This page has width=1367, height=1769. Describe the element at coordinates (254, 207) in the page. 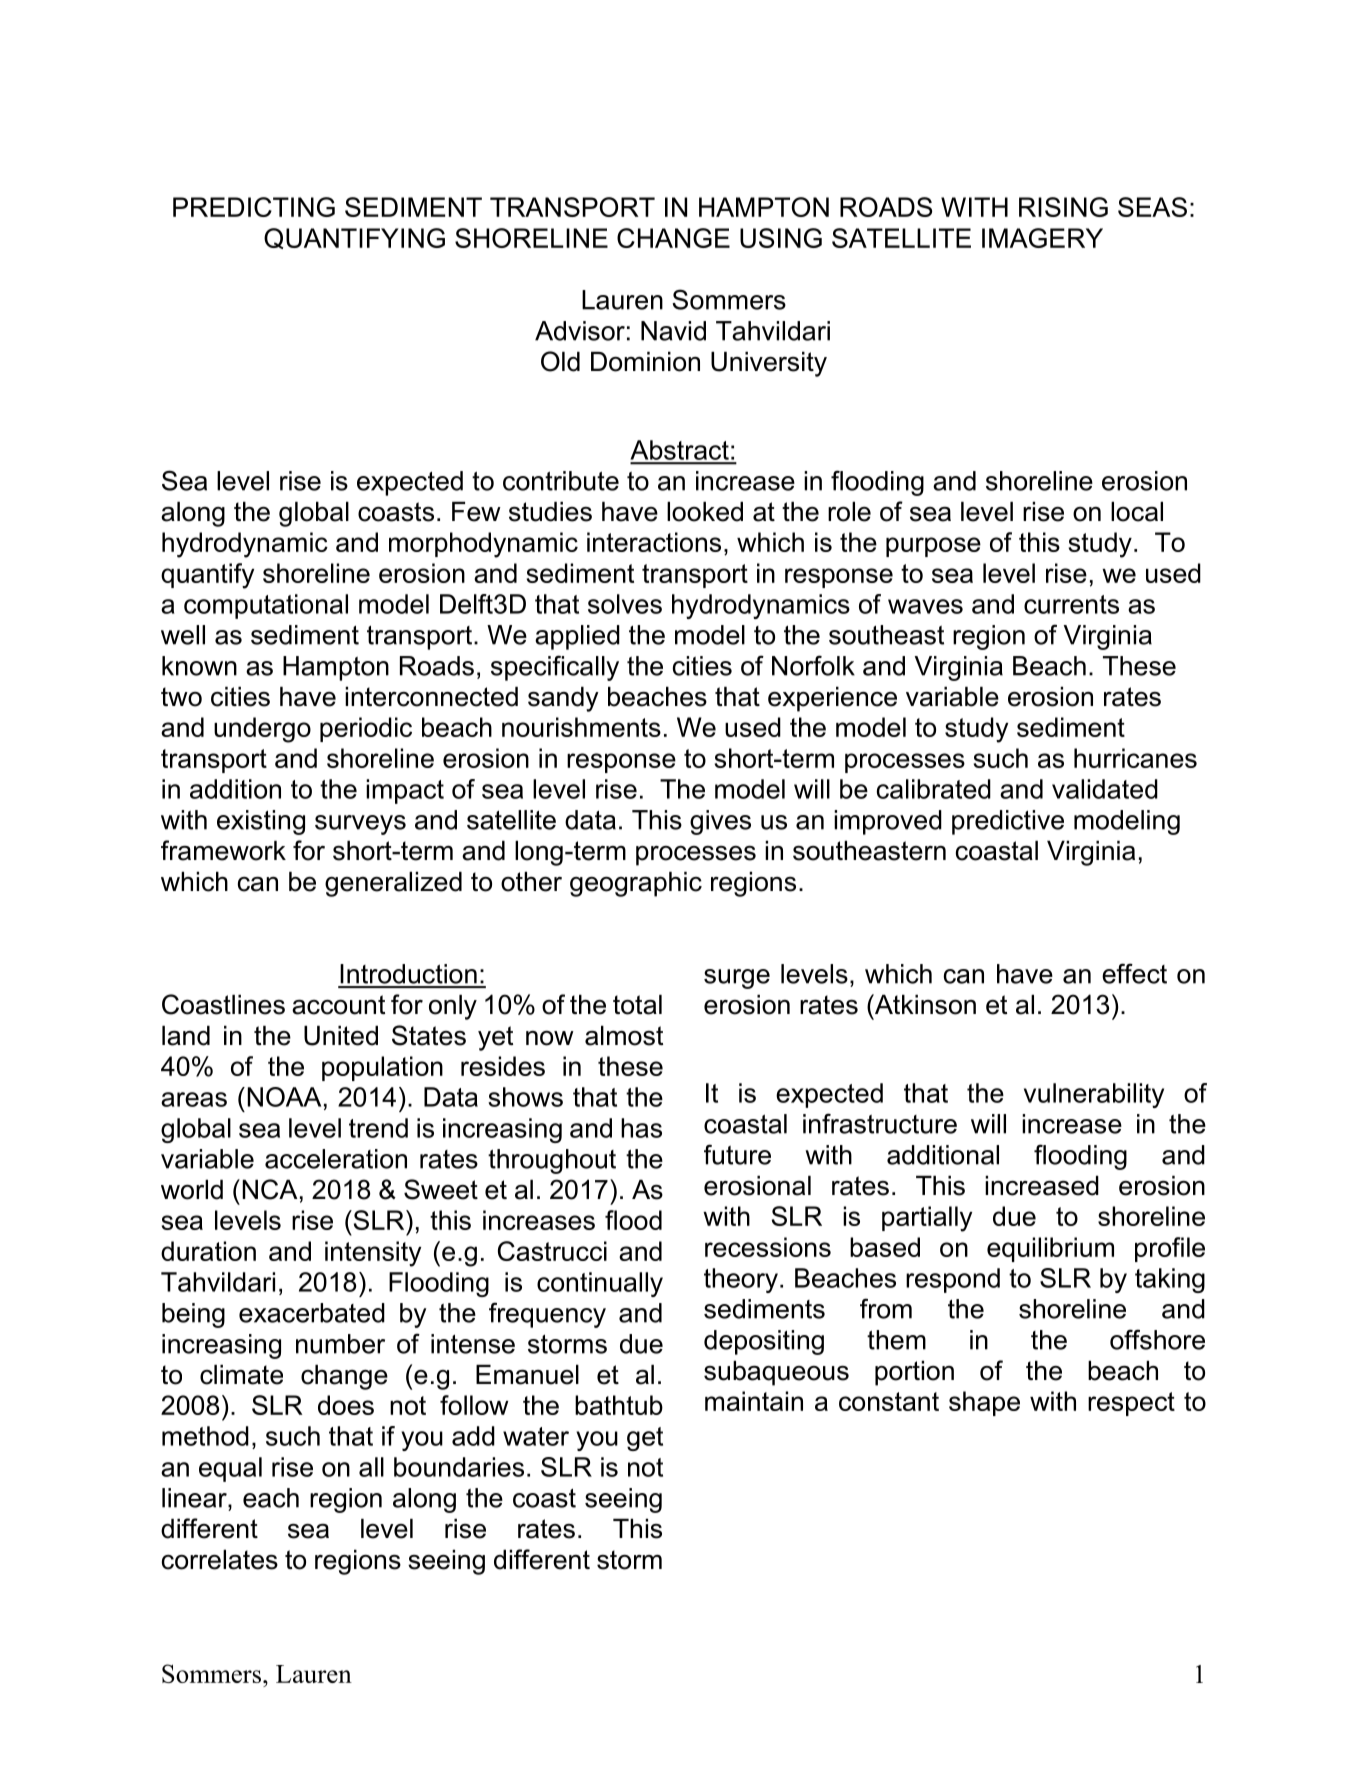

I see `PREDICTING` at that location.
